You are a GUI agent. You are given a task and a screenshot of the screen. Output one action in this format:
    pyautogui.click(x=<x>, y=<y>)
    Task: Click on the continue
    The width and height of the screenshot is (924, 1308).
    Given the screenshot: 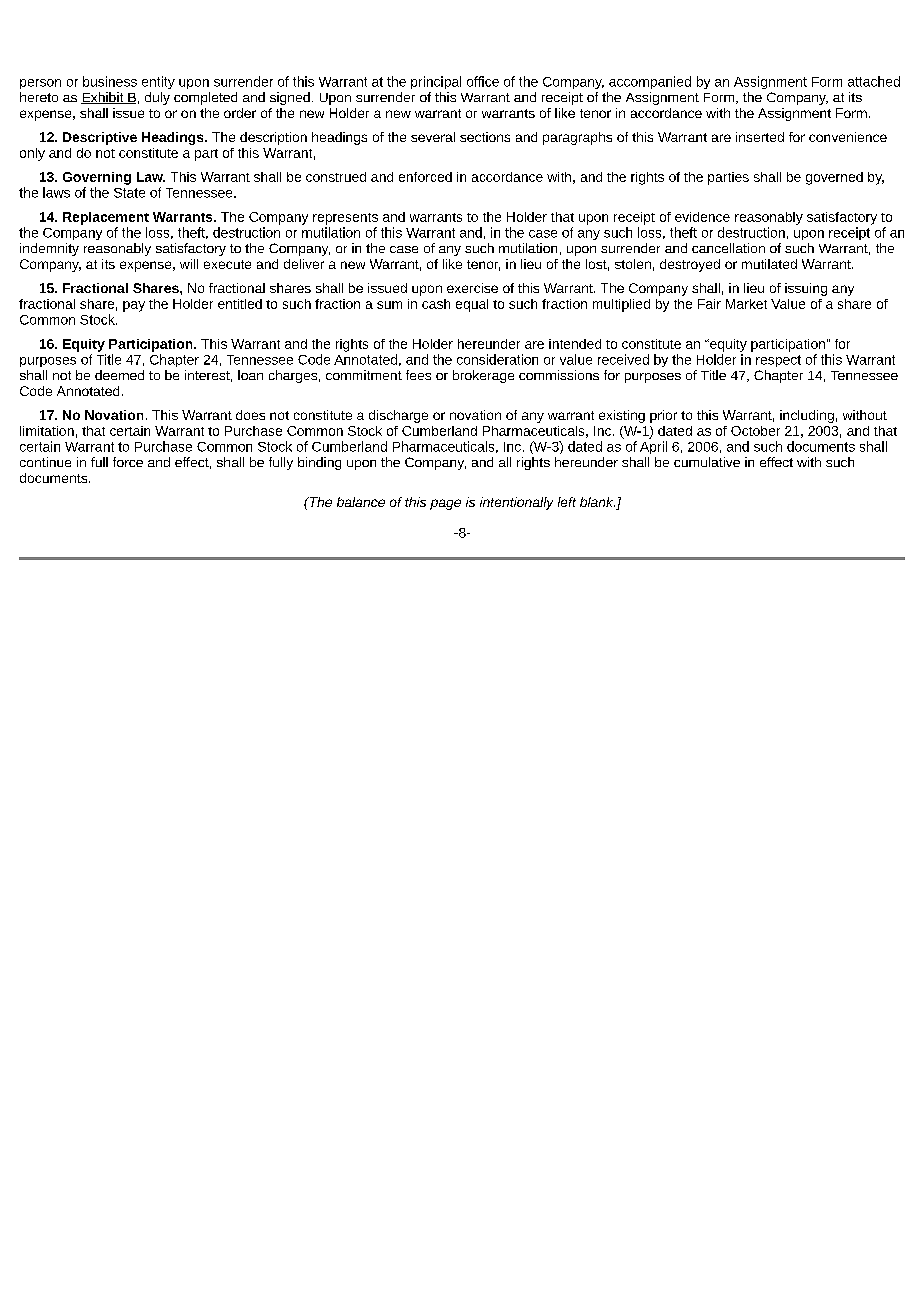 What is the action you would take?
    pyautogui.click(x=45, y=462)
